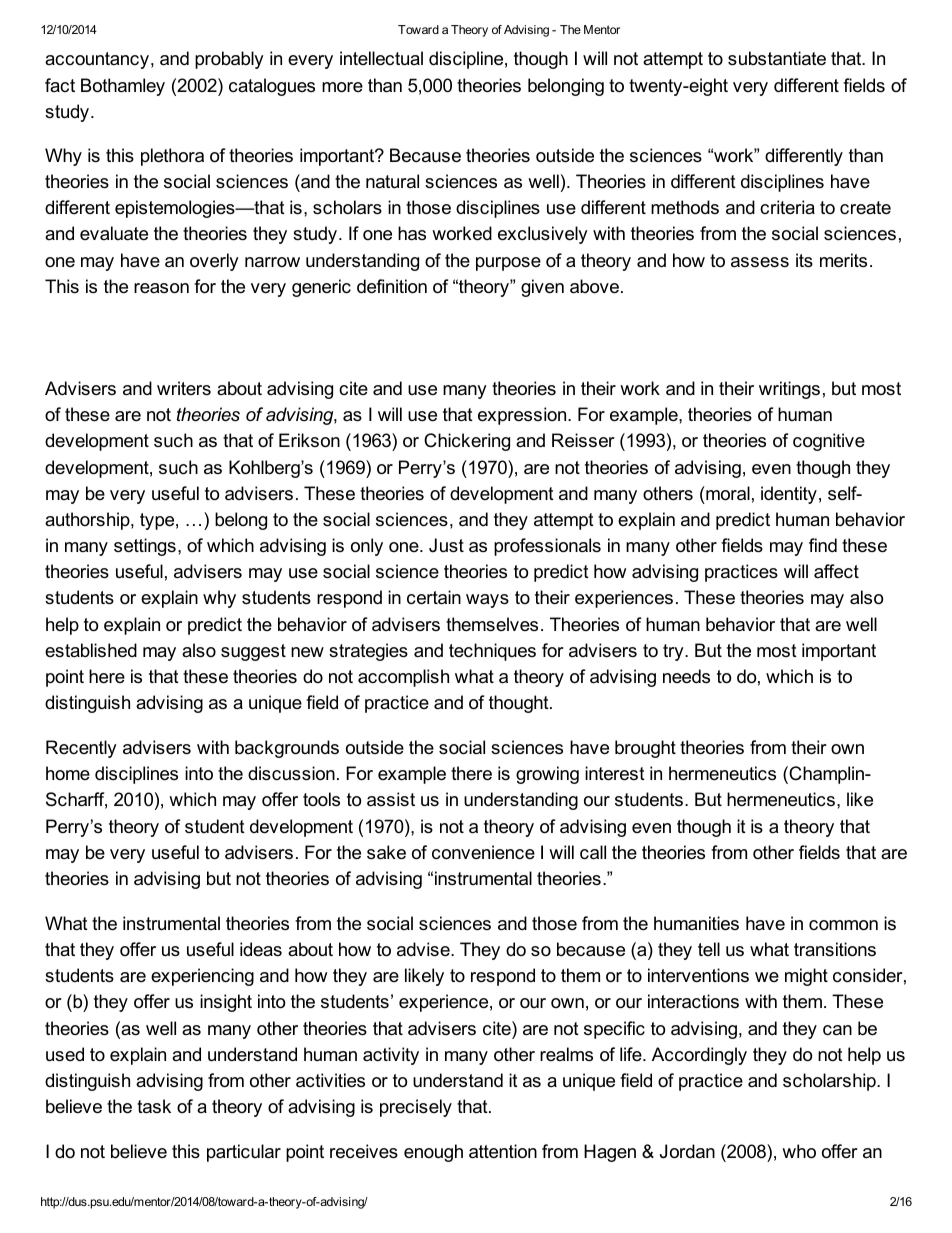  I want to click on accomplish, so click(403, 678).
